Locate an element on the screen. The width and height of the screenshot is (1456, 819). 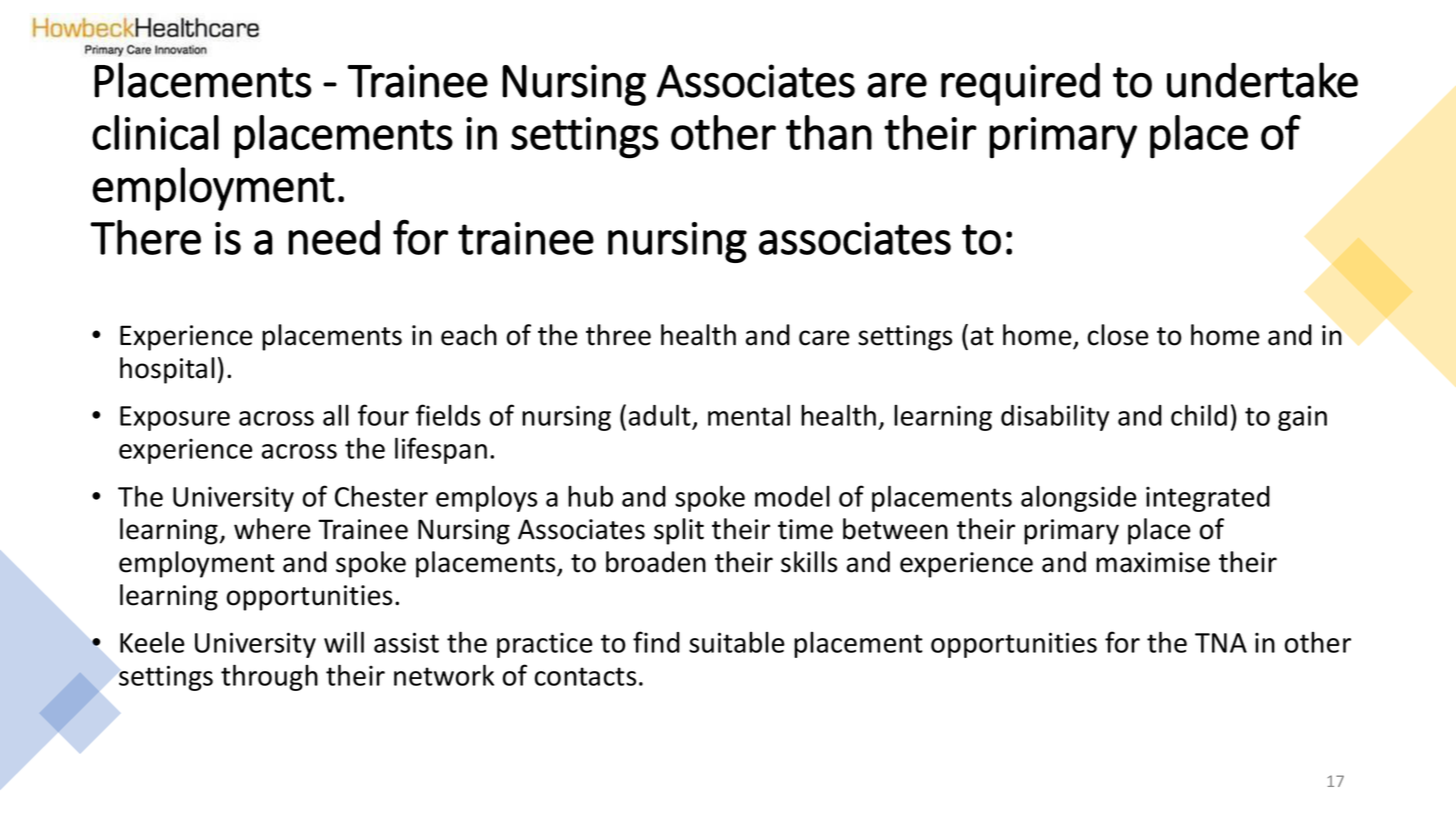
mental is located at coordinates (749, 415).
